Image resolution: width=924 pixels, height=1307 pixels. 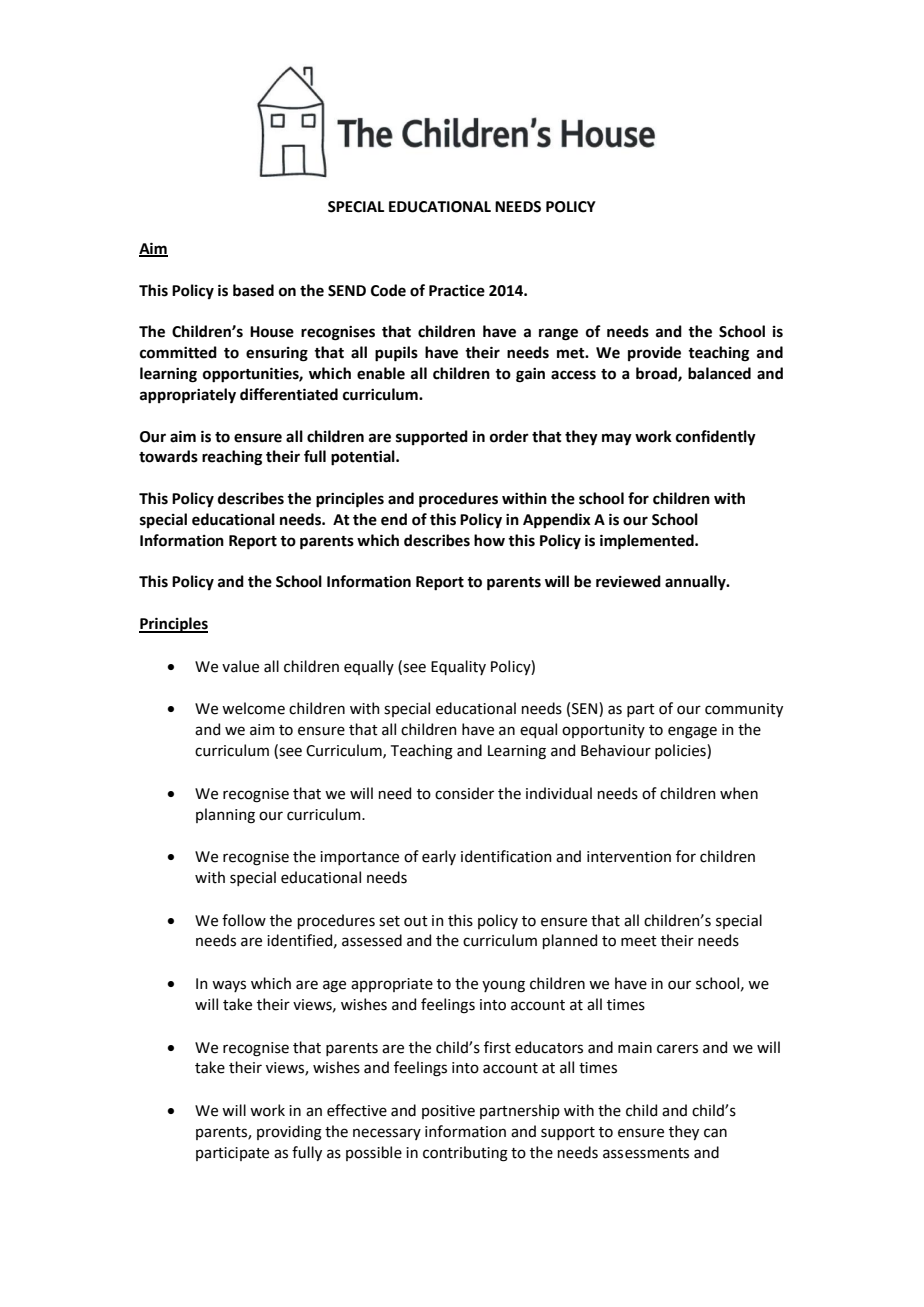 I want to click on provide, so click(x=654, y=353).
